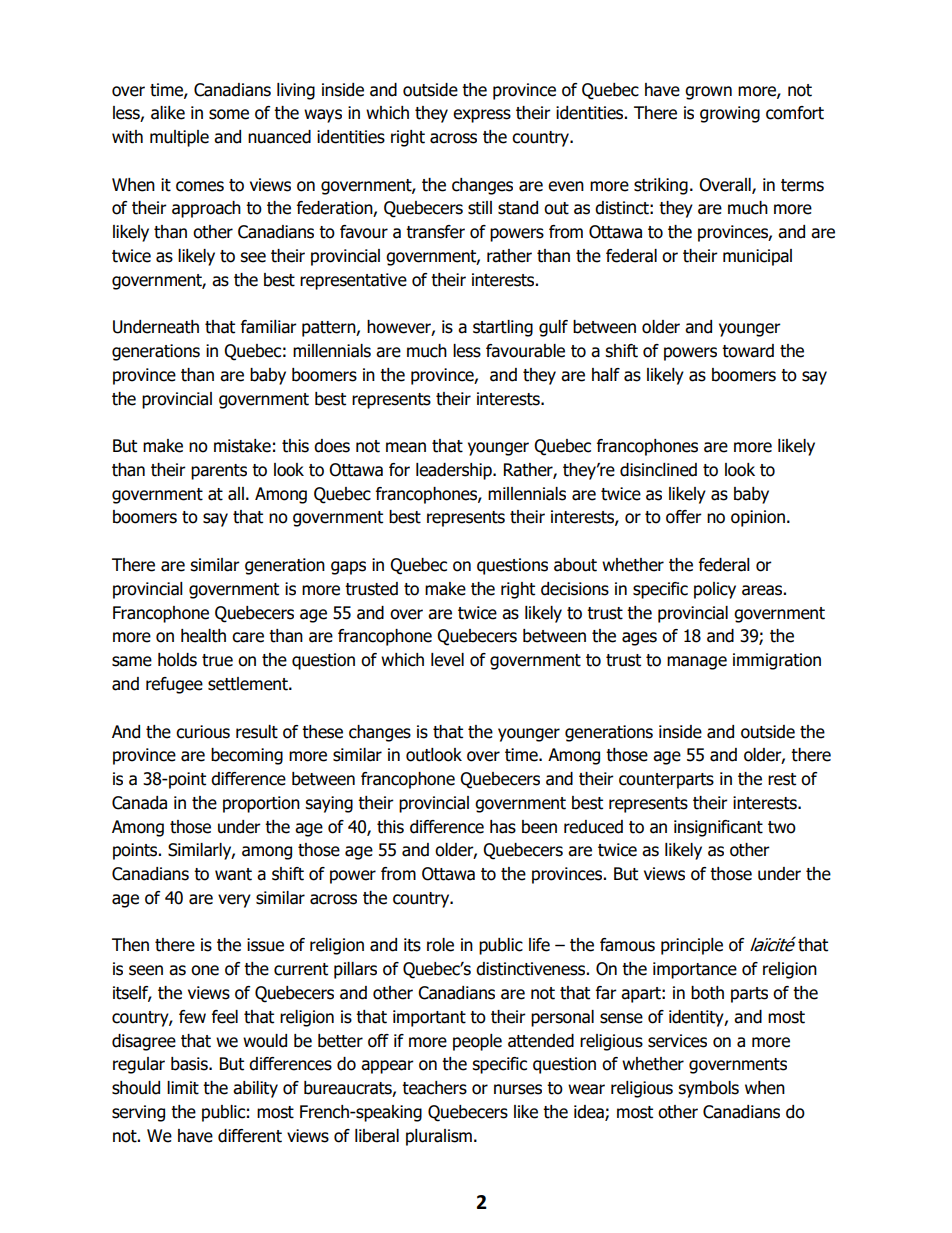 This screenshot has width=952, height=1233. Describe the element at coordinates (219, 472) in the screenshot. I see `parents` at that location.
